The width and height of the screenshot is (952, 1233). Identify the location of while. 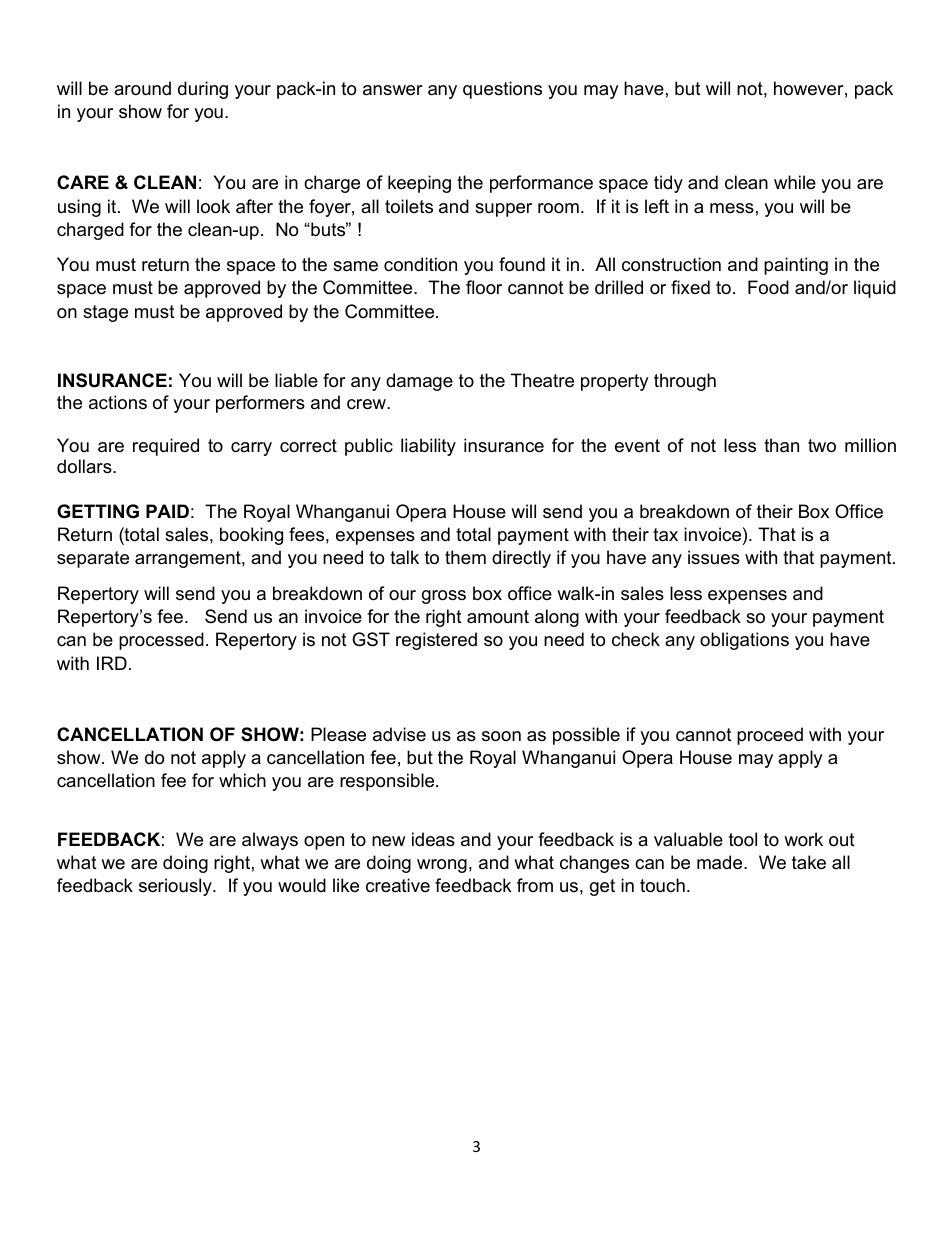
(795, 182).
